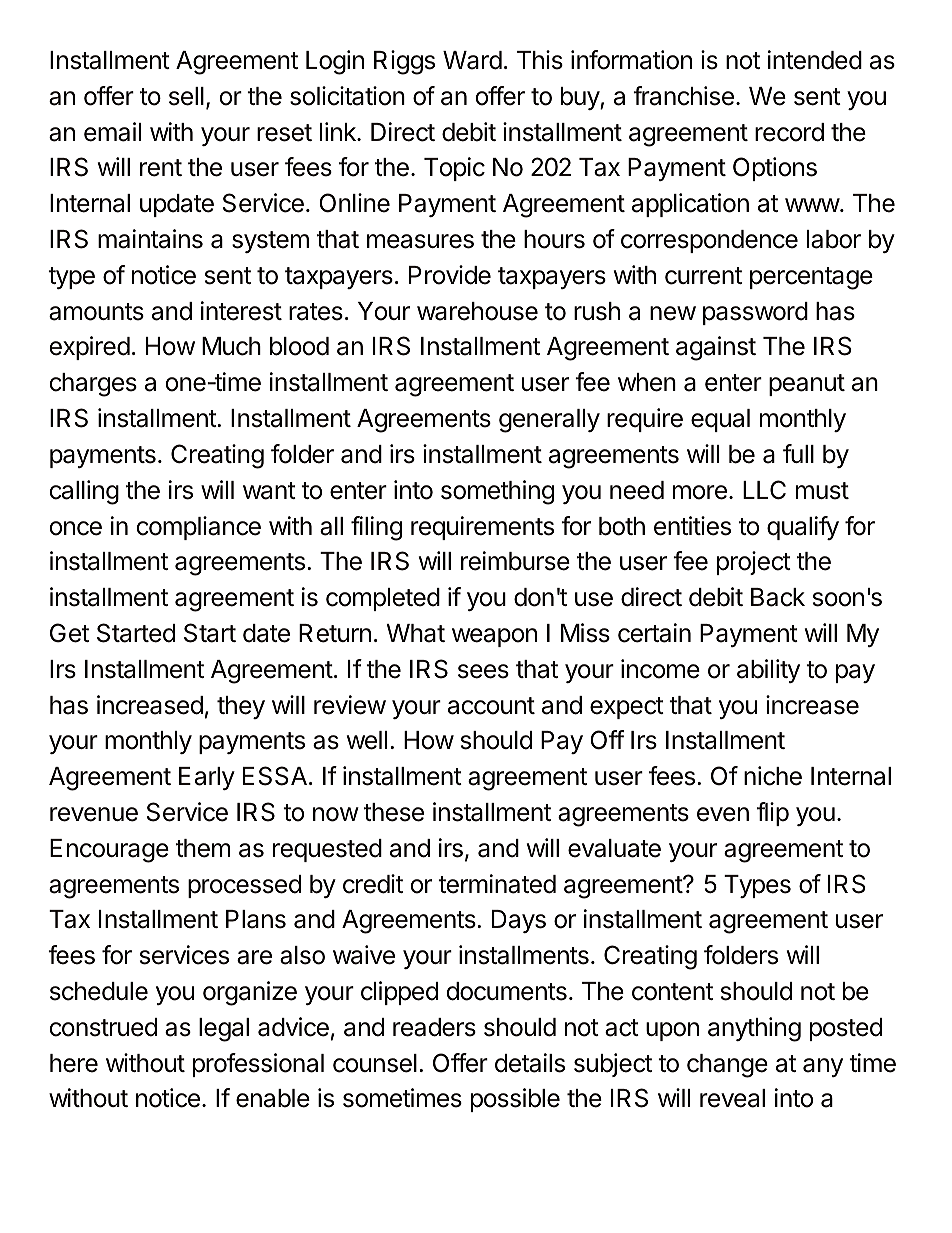 This screenshot has width=952, height=1233. What do you see at coordinates (727, 1066) in the screenshot?
I see `change` at bounding box center [727, 1066].
